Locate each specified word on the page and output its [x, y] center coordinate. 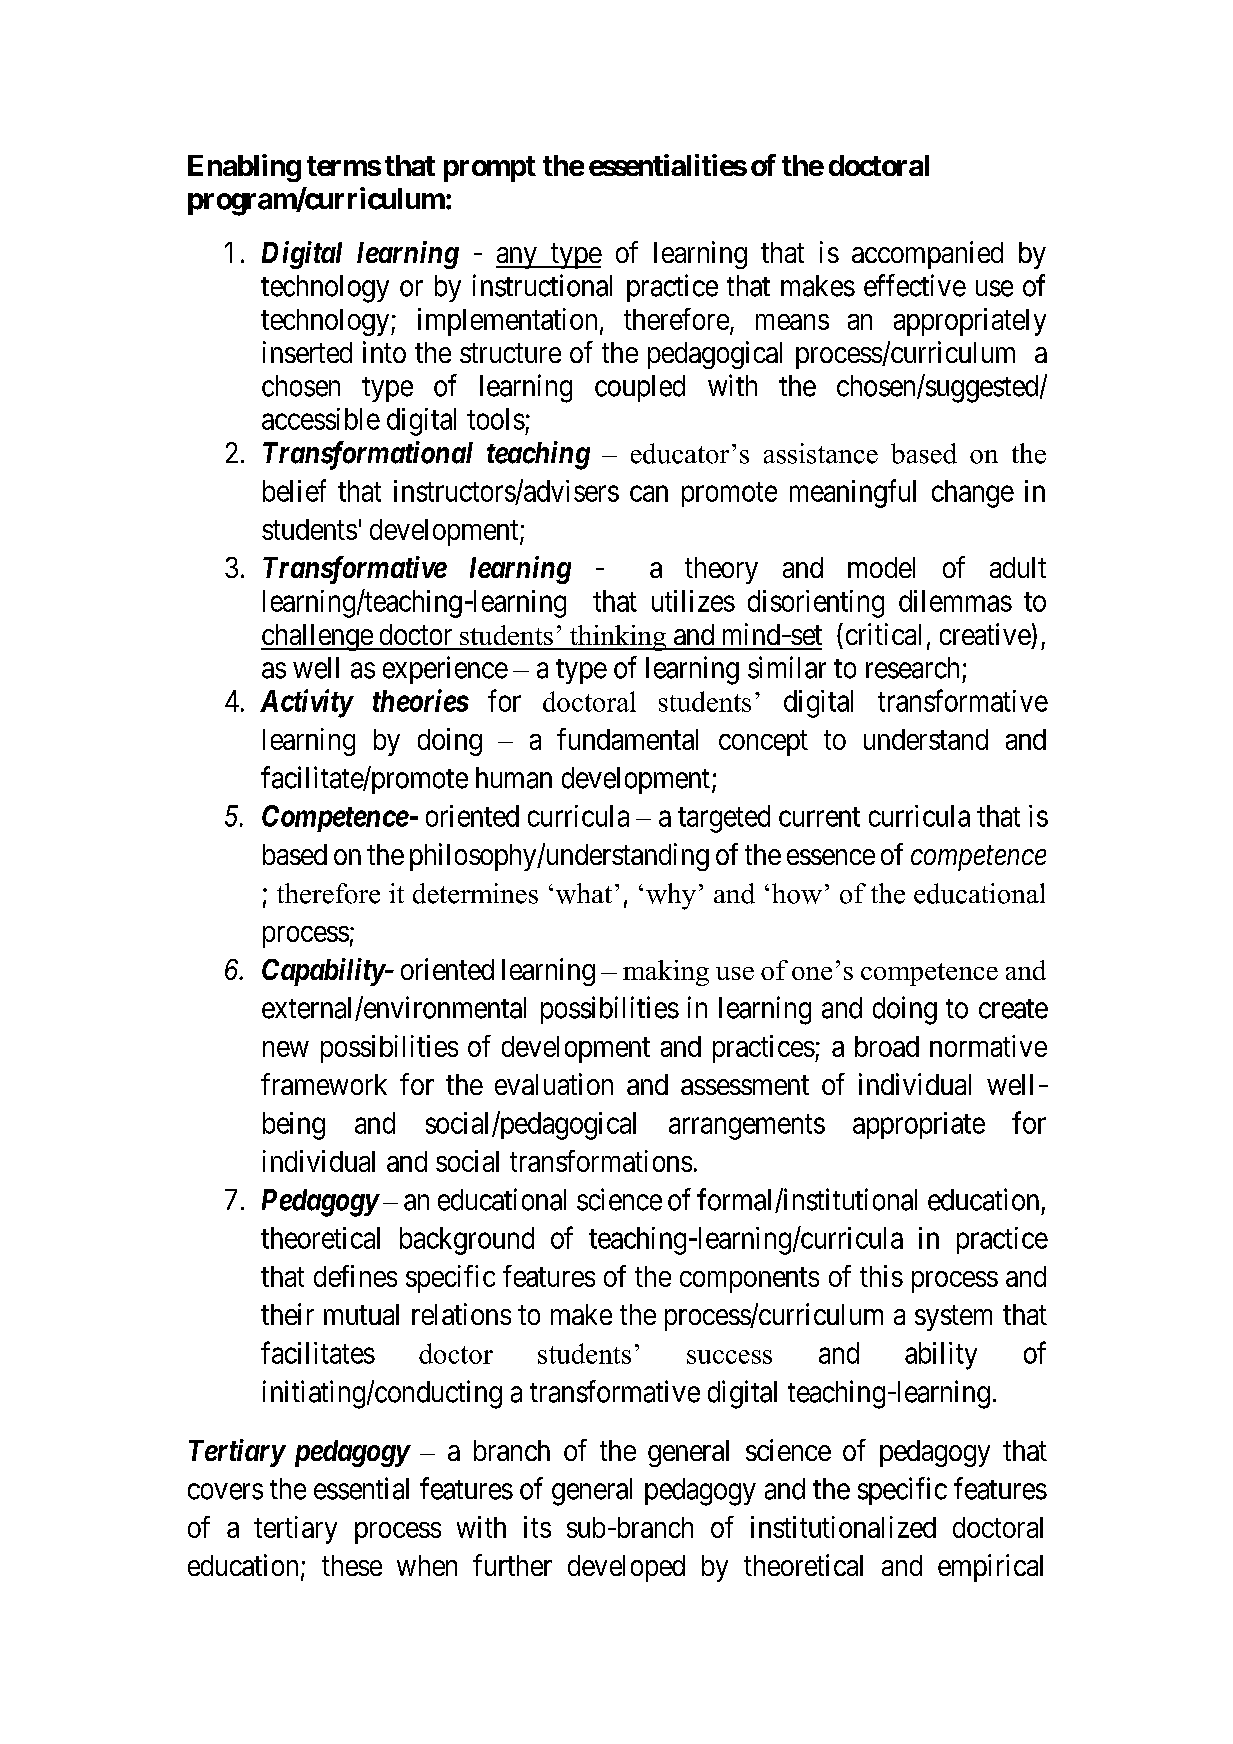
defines [355, 1276]
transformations [601, 1161]
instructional [542, 285]
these [352, 1565]
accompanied [927, 255]
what [584, 893]
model [881, 567]
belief [294, 490]
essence [831, 857]
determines [475, 893]
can [649, 494]
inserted [307, 352]
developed [626, 1568]
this [881, 1276]
